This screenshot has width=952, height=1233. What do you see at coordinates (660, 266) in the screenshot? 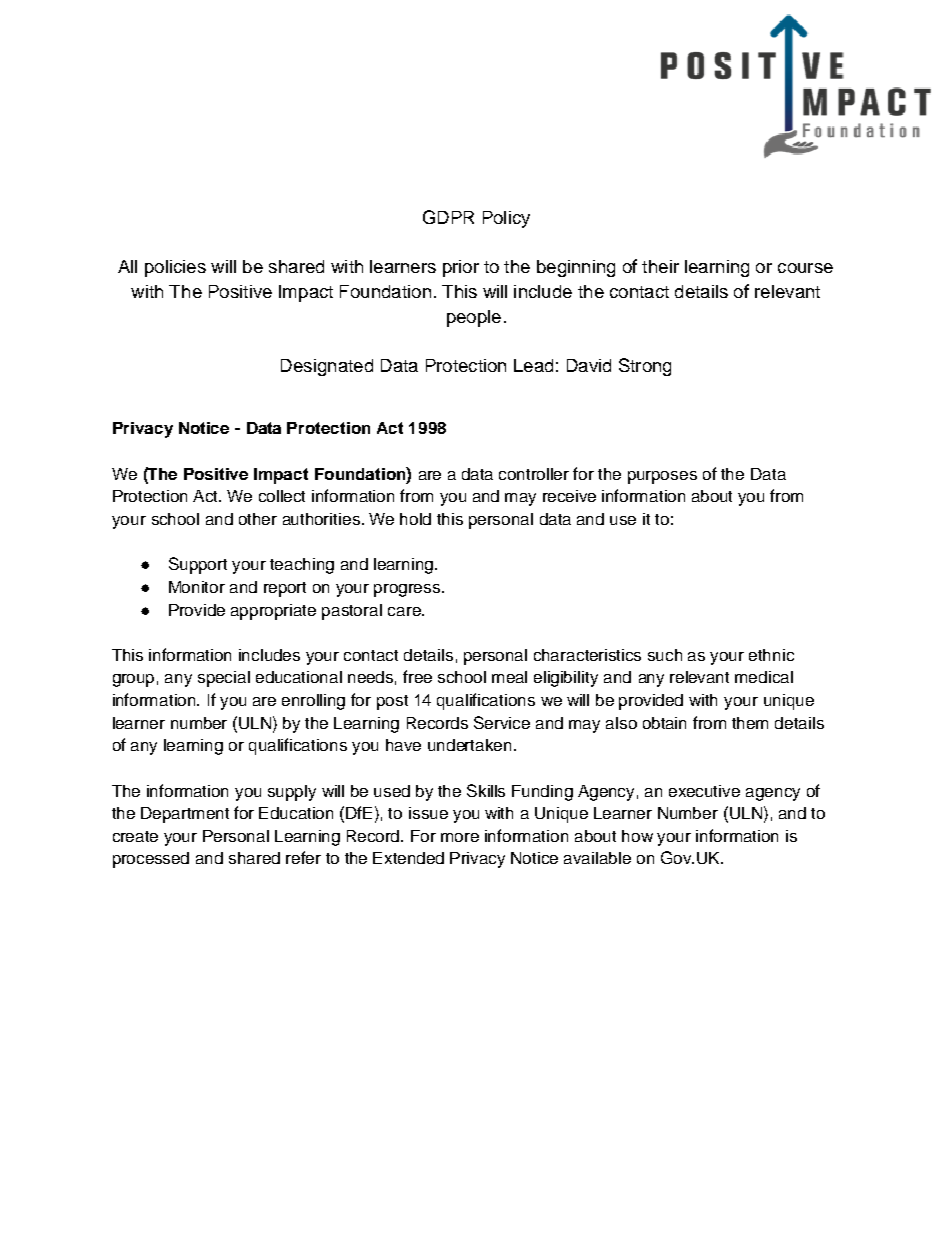
I see `their` at bounding box center [660, 266].
